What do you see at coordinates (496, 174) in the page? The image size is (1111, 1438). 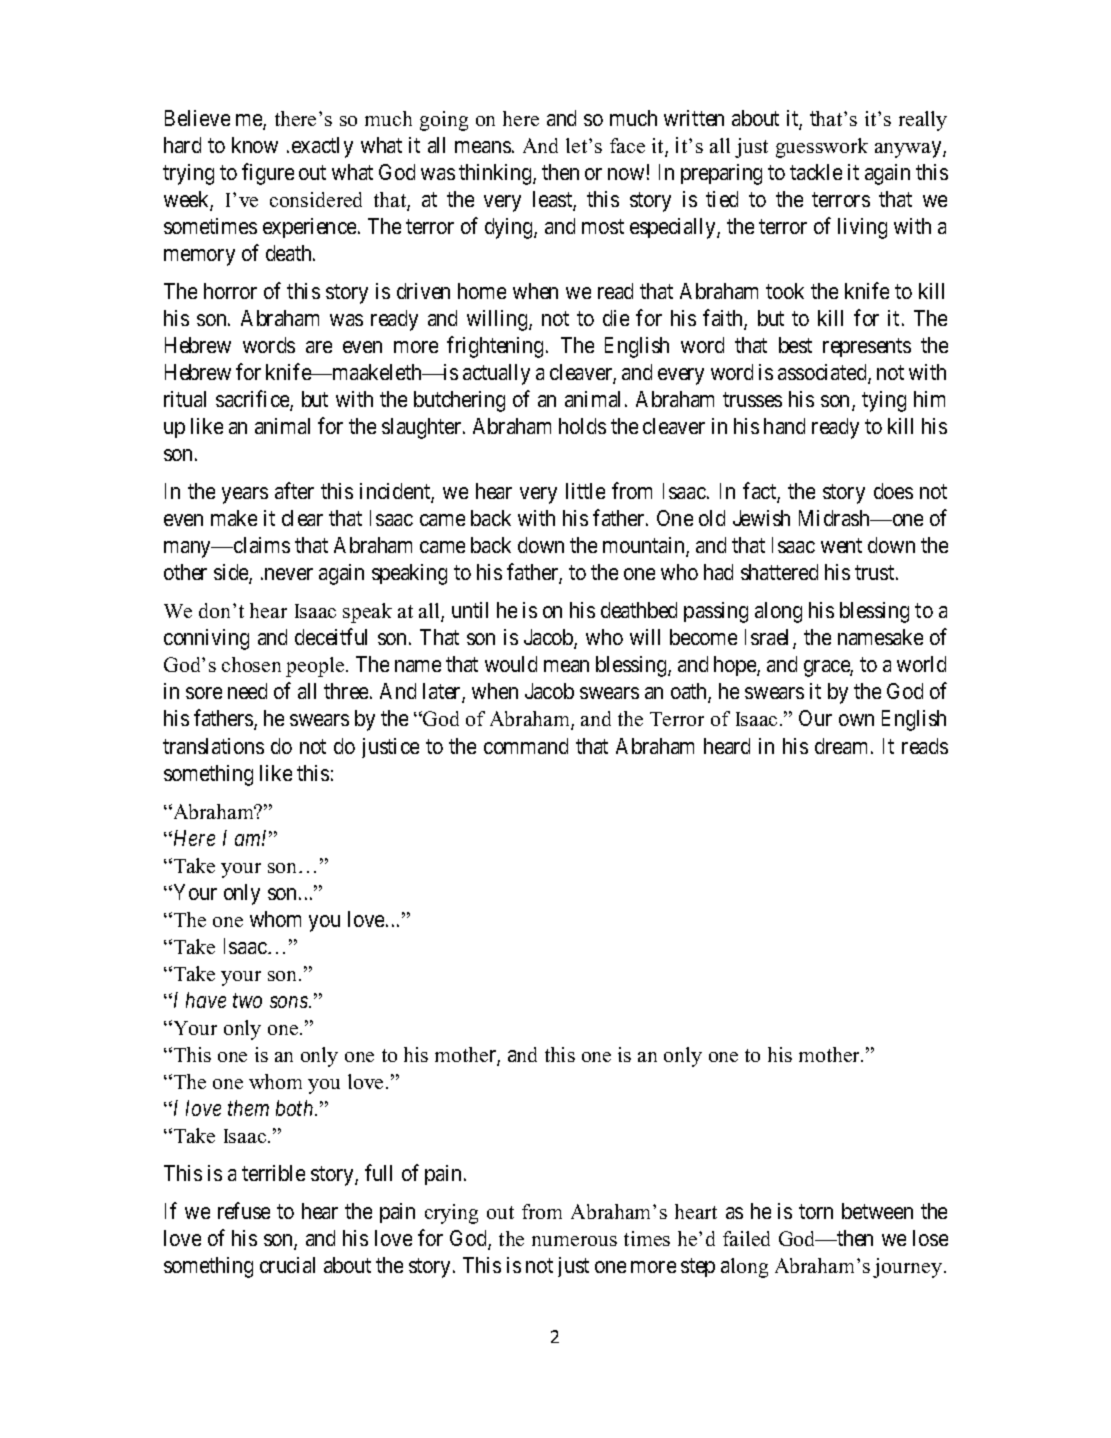 I see `thinking` at bounding box center [496, 174].
